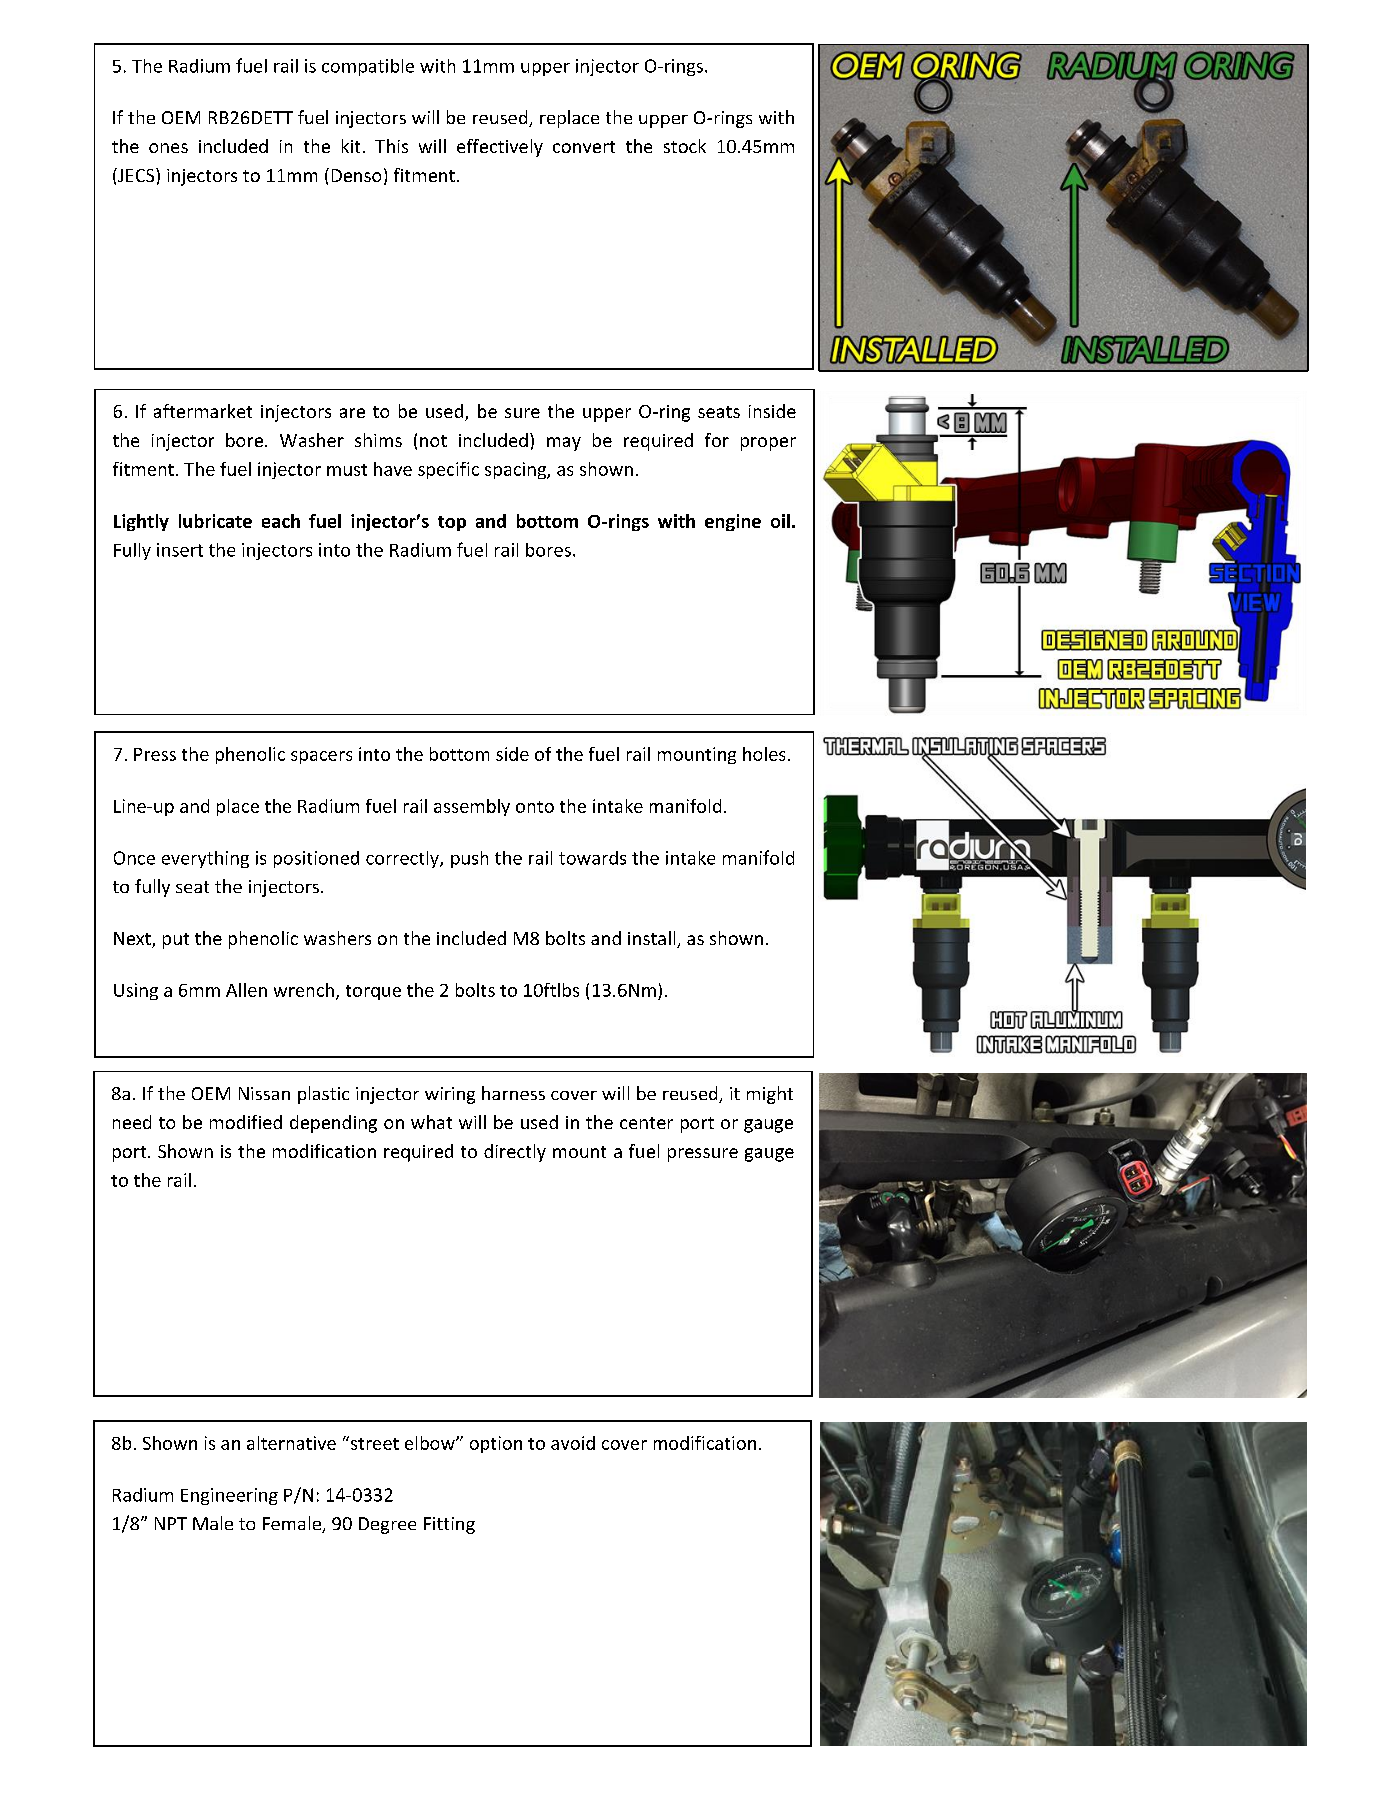  Describe the element at coordinates (500, 148) in the page. I see `effectively` at that location.
